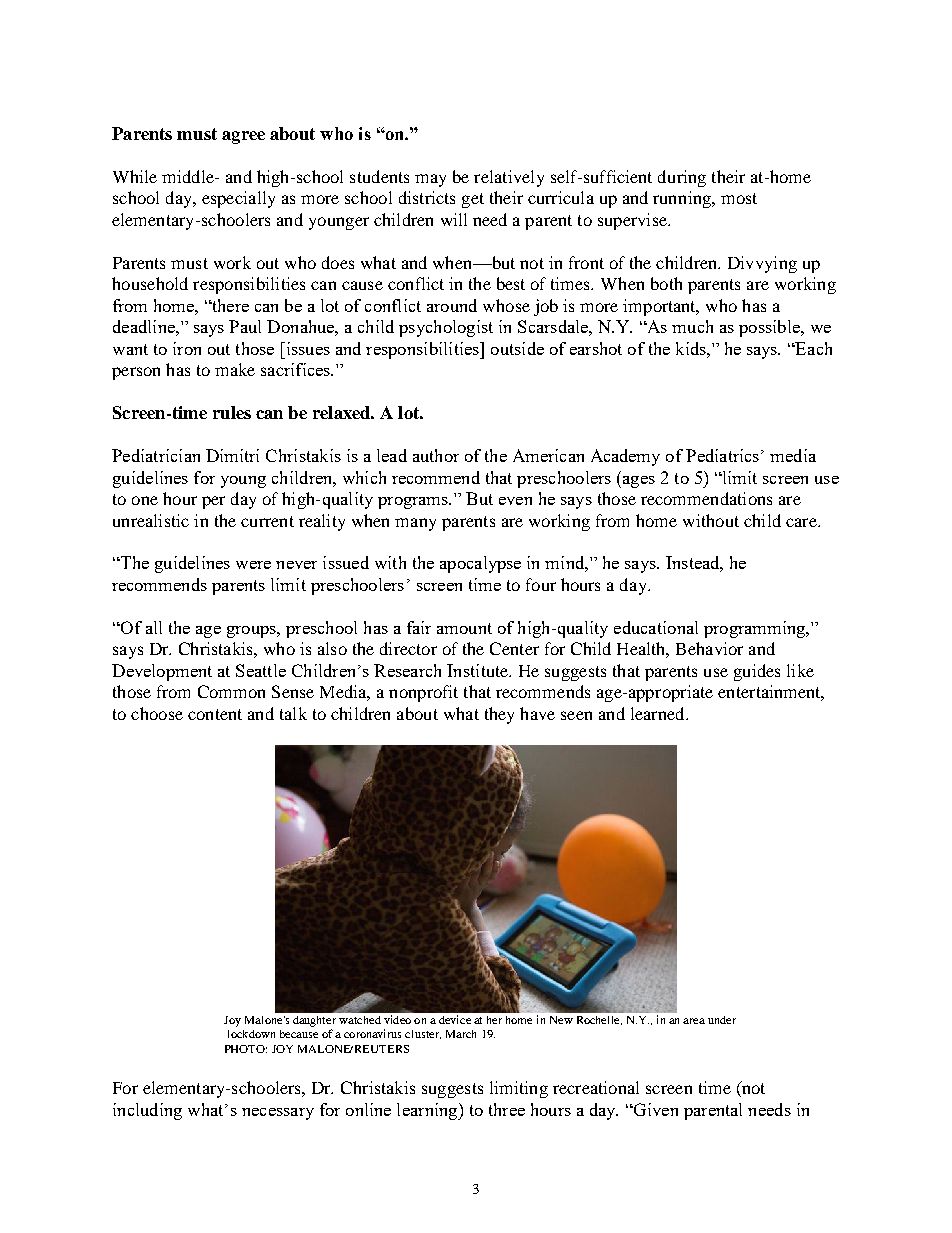  What do you see at coordinates (243, 137) in the image?
I see `agree` at bounding box center [243, 137].
